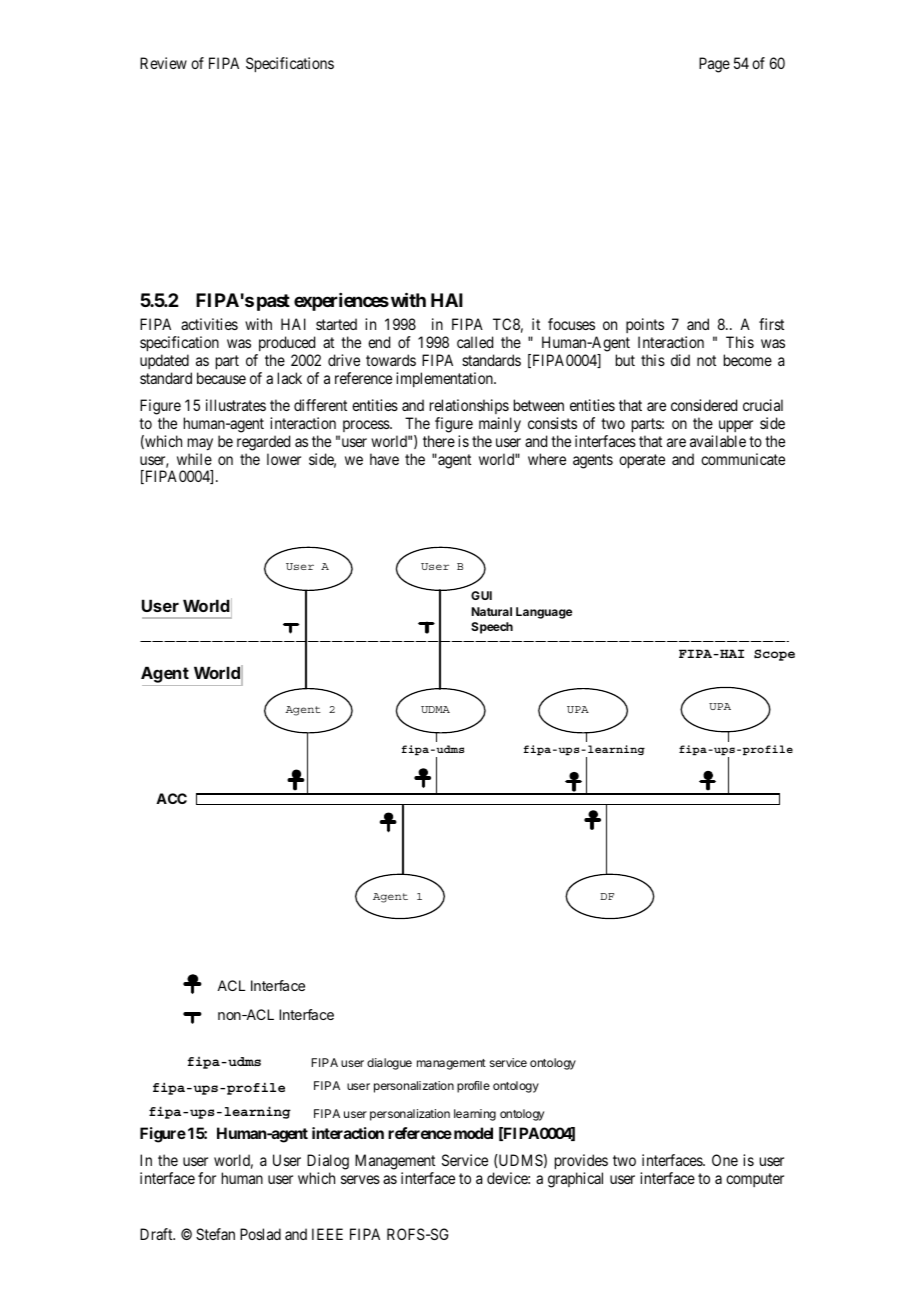 This image has height=1308, width=924. Describe the element at coordinates (171, 798) in the image. I see `ACC` at that location.
